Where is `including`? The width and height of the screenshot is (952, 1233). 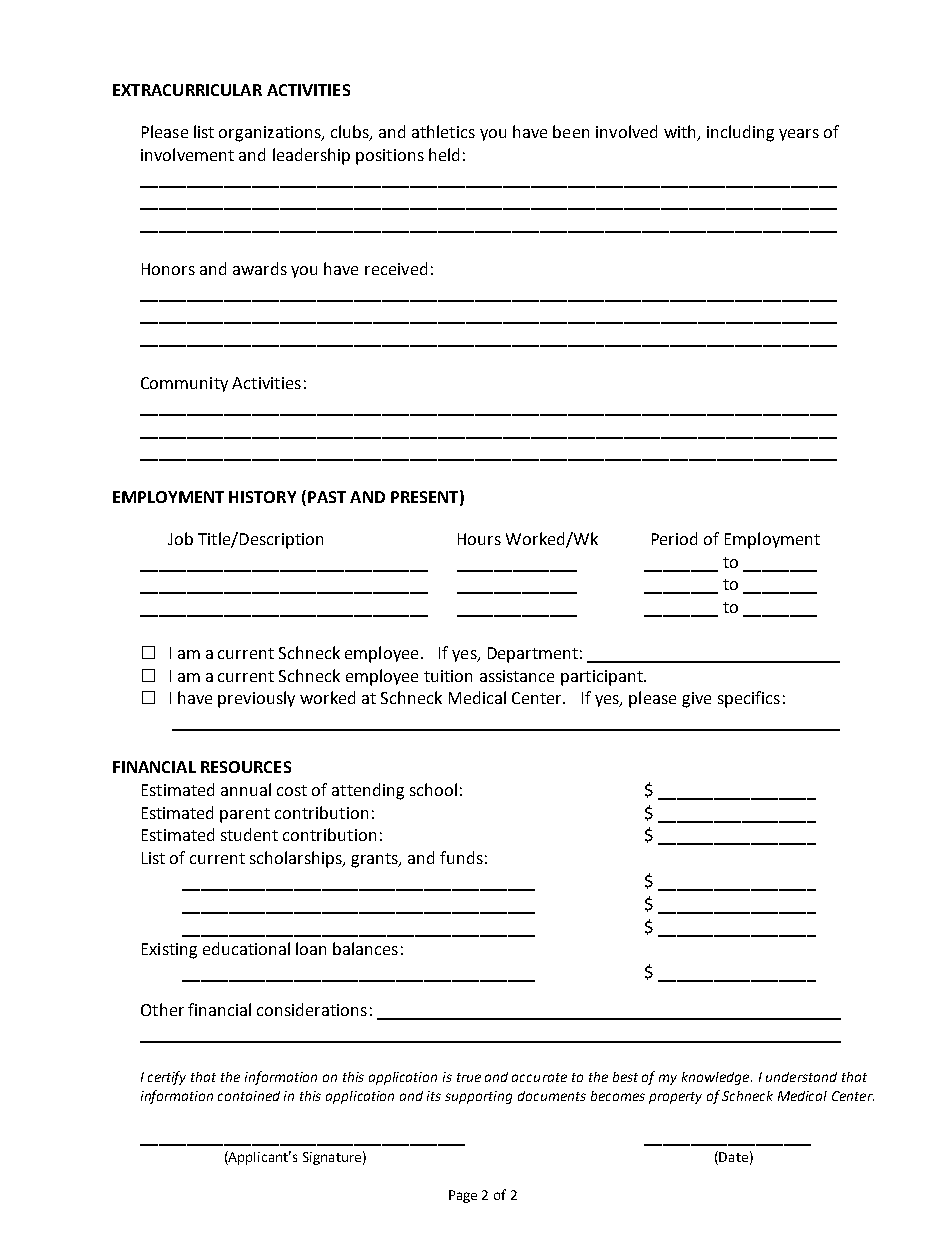
including is located at coordinates (740, 133).
